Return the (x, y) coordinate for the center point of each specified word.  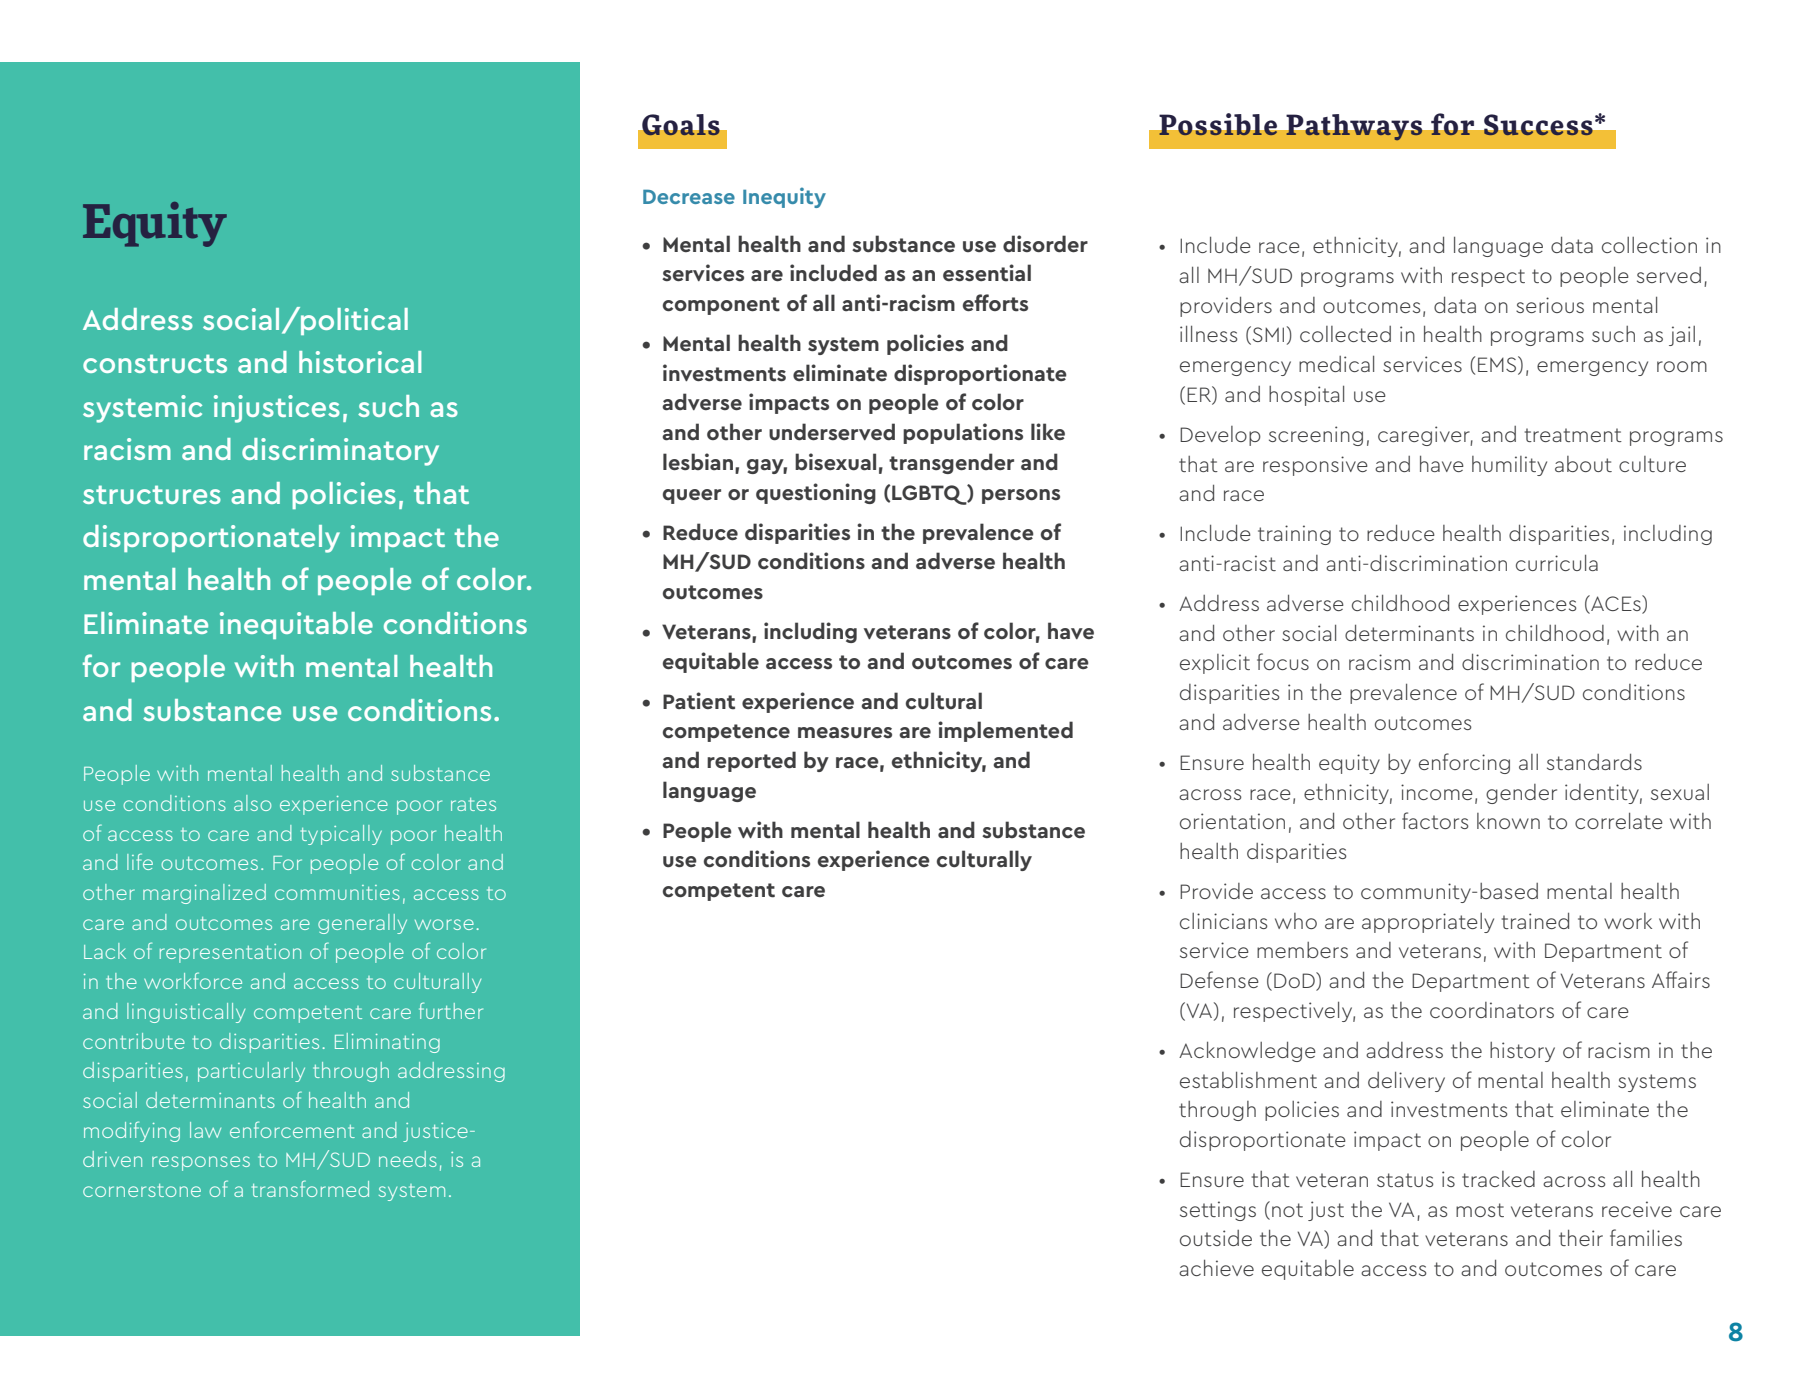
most (1480, 1210)
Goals (681, 125)
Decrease (689, 196)
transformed (310, 1188)
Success (1538, 125)
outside (1216, 1238)
